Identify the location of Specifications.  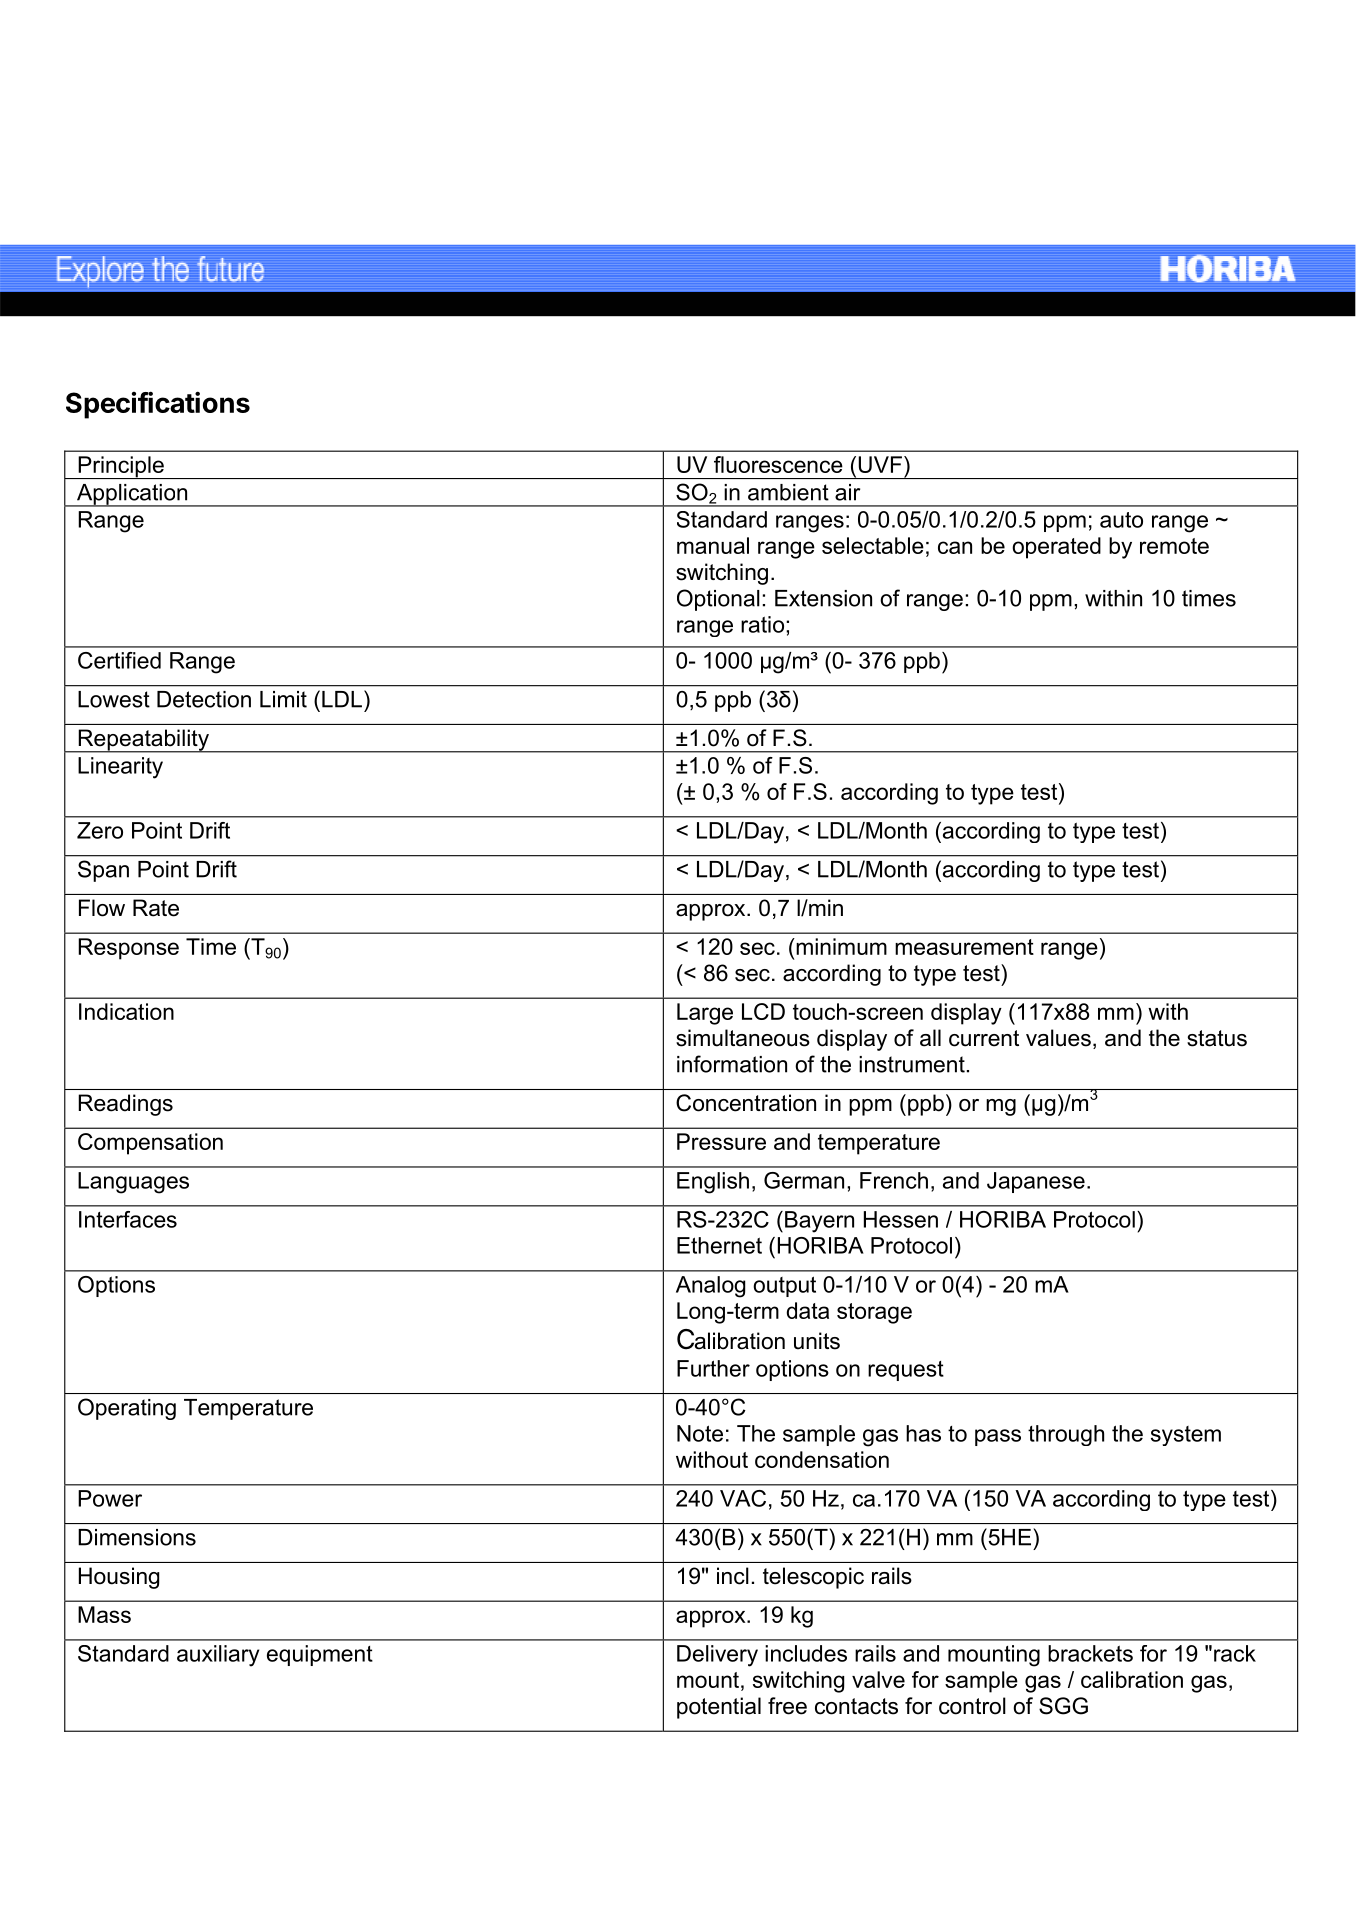
(158, 405).
